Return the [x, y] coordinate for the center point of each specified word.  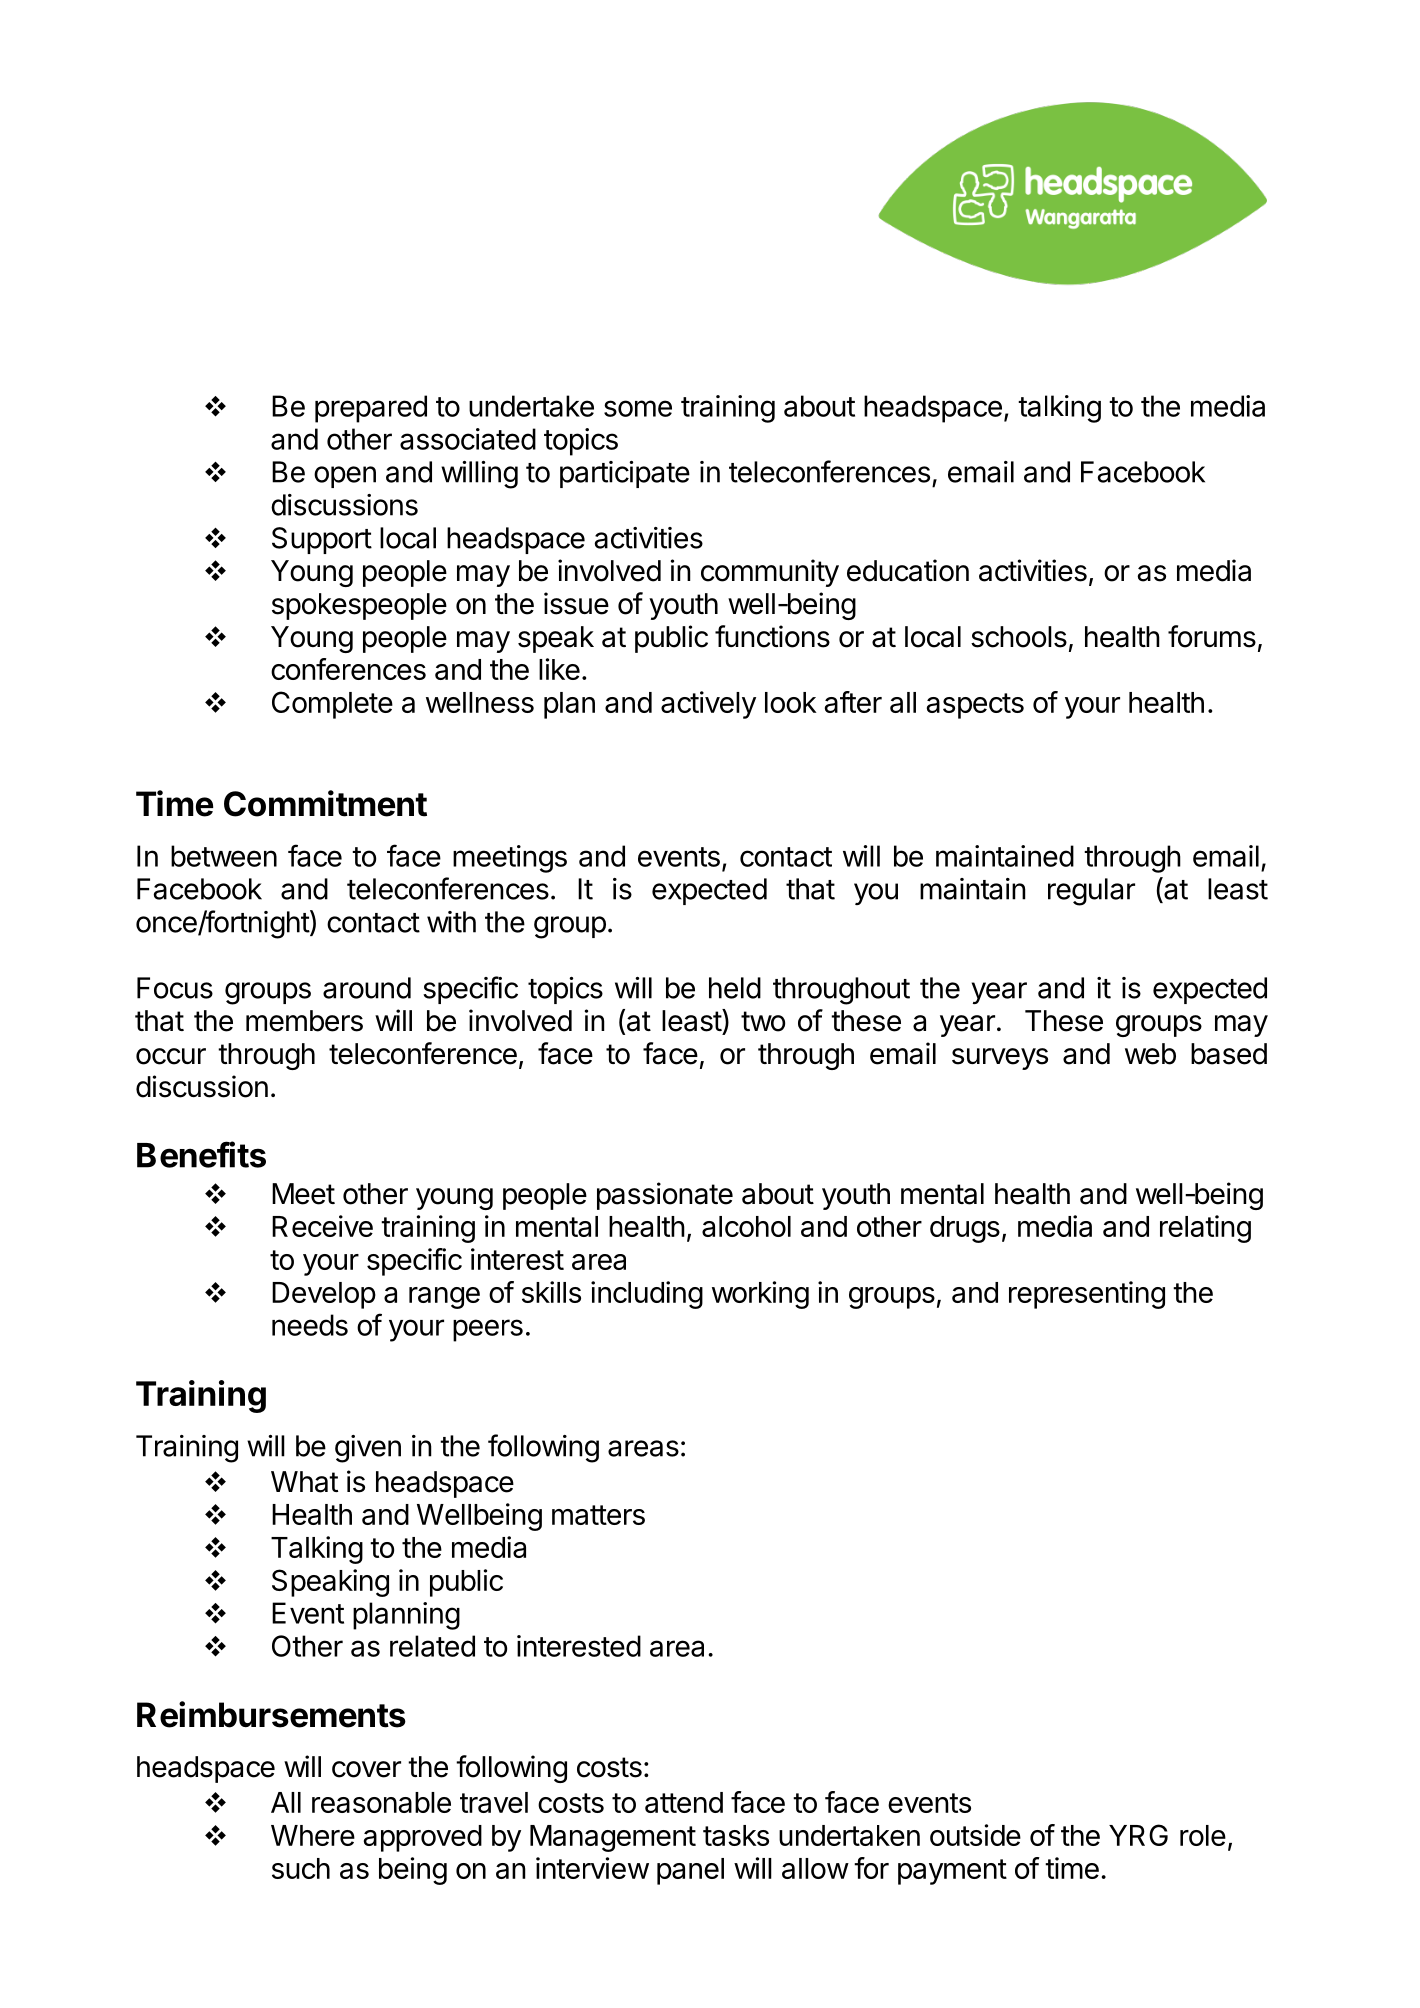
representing [1087, 1295]
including [647, 1295]
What [304, 1482]
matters [598, 1515]
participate [625, 474]
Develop [324, 1295]
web [1150, 1054]
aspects [975, 706]
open [345, 477]
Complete [332, 705]
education [908, 570]
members [304, 1021]
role [1203, 1835]
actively [708, 705]
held [735, 988]
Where [313, 1835]
